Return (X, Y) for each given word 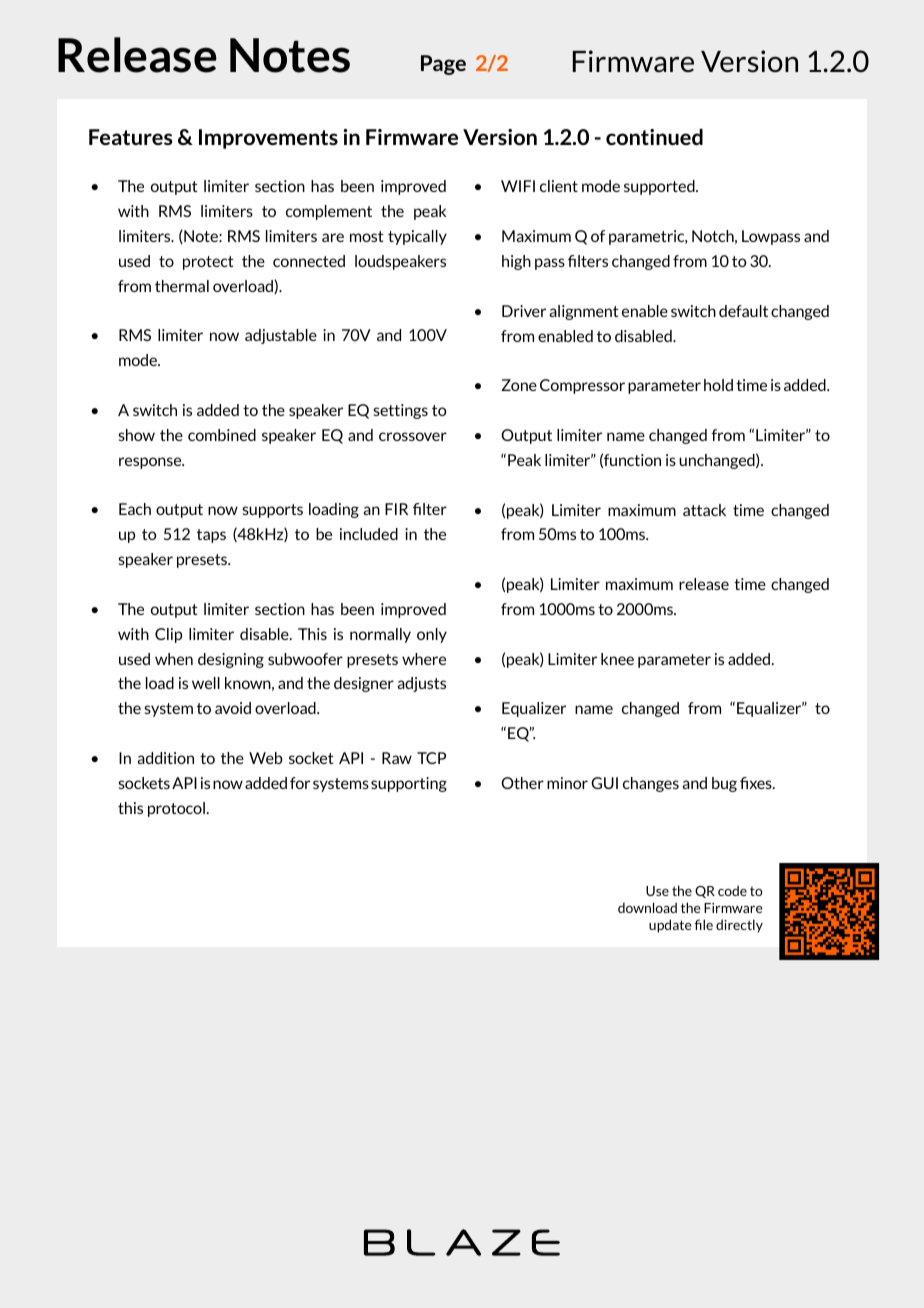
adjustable (281, 336)
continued (654, 137)
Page (443, 65)
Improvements (268, 139)
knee (617, 659)
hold (718, 385)
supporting (409, 784)
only (432, 635)
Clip (168, 635)
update (670, 926)
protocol (176, 809)
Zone (519, 385)
